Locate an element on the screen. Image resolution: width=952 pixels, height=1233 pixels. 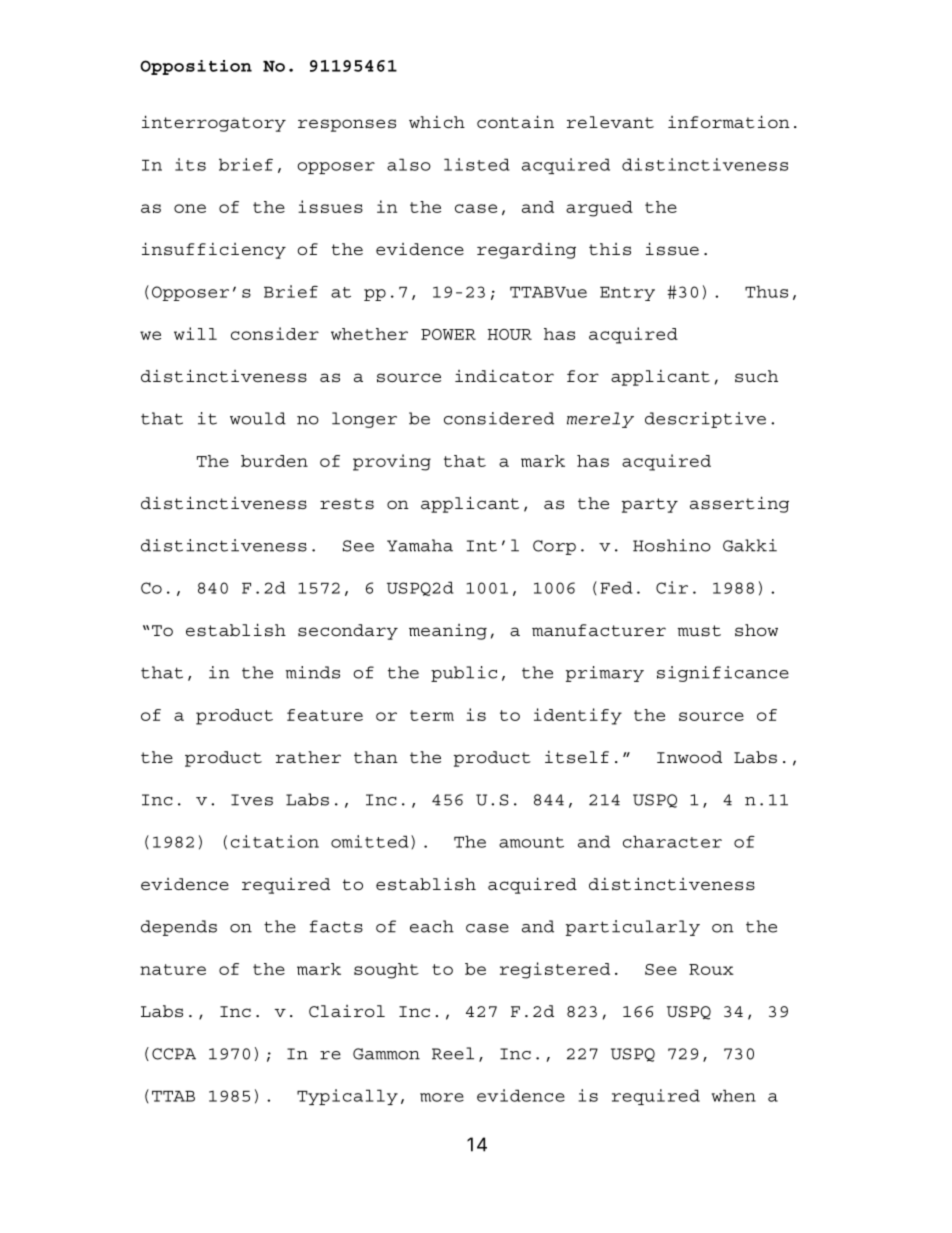
secondary is located at coordinates (348, 632).
